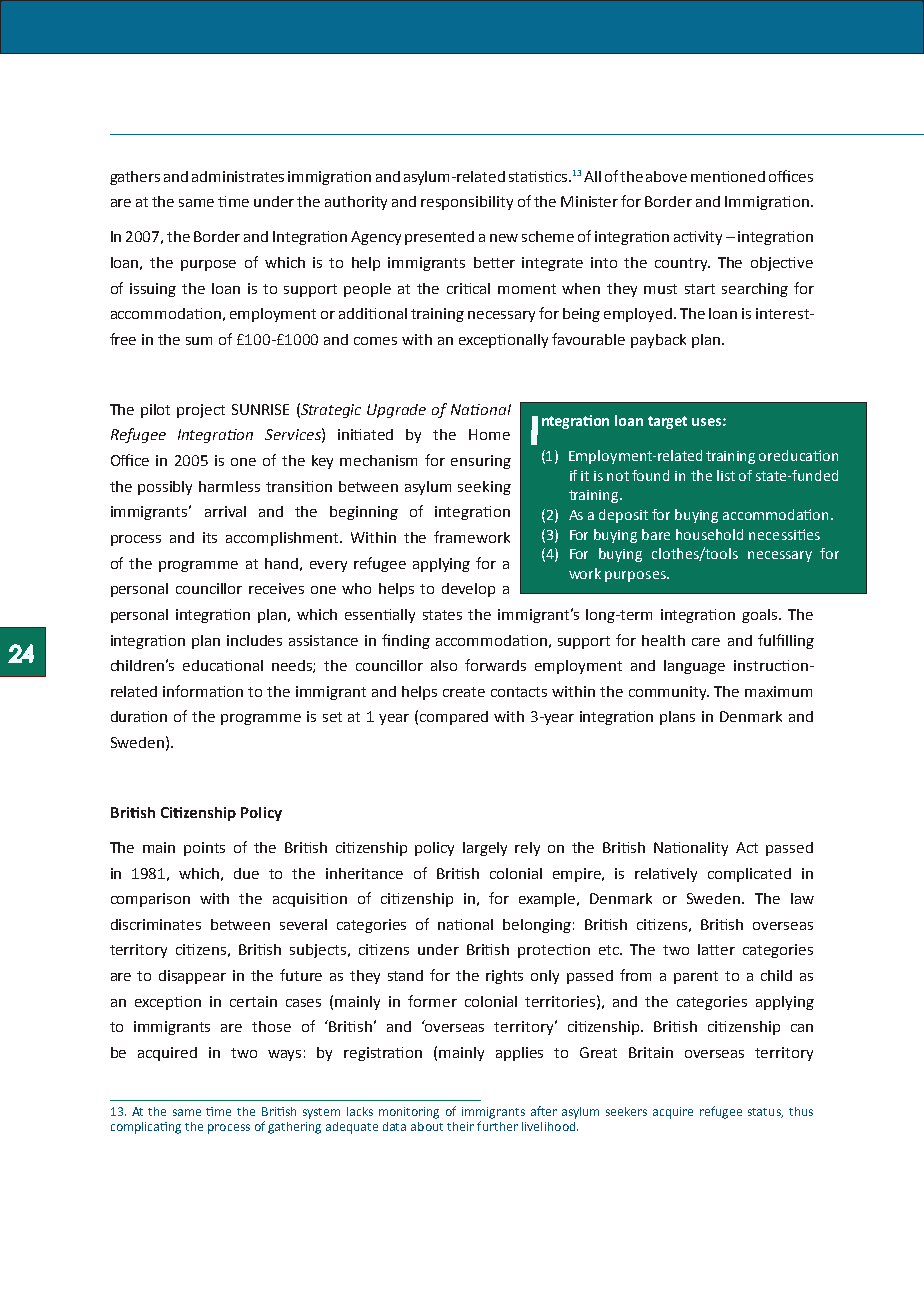  What do you see at coordinates (728, 176) in the document?
I see `mentioned` at bounding box center [728, 176].
